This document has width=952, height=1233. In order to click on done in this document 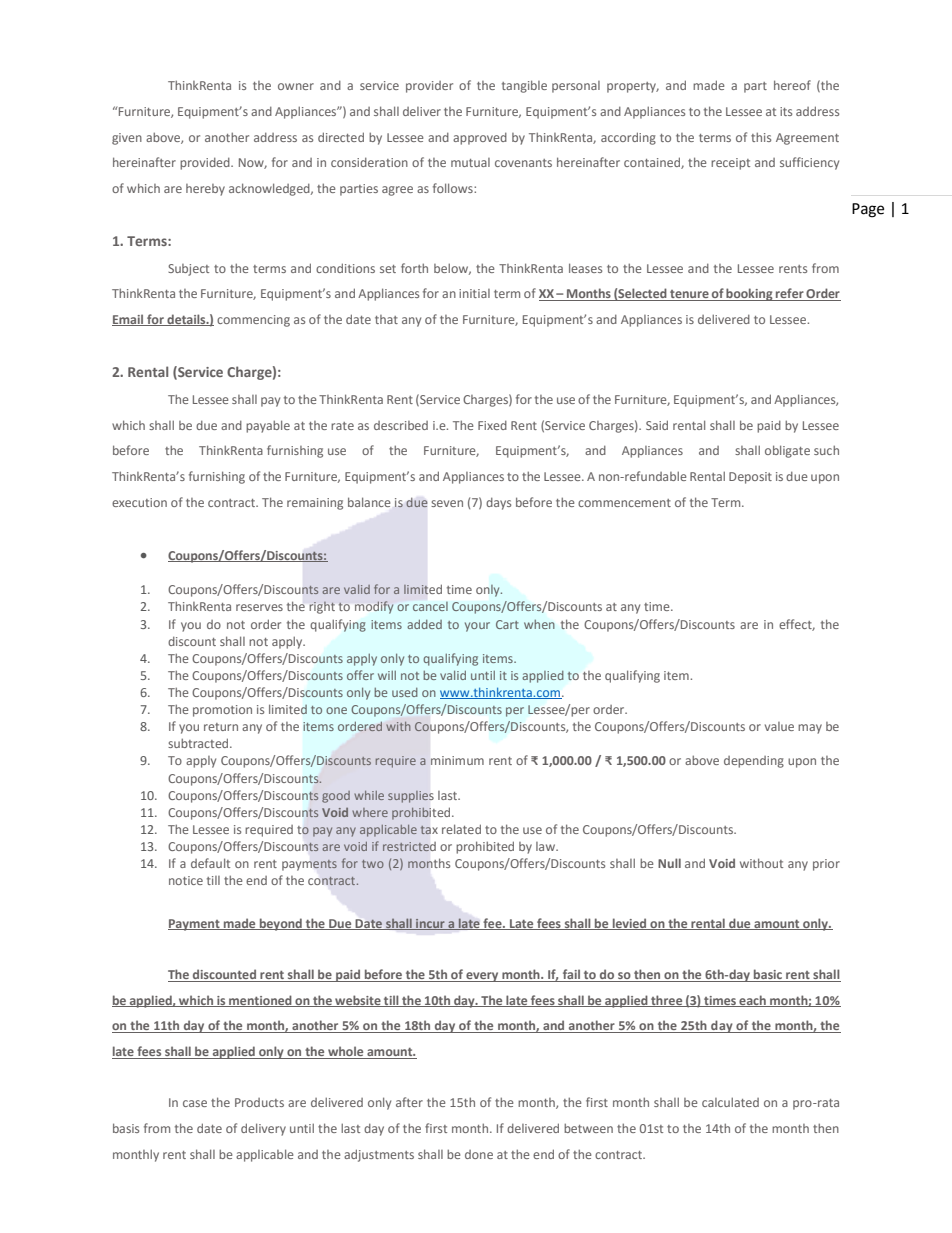, I will do `click(479, 1154)`.
